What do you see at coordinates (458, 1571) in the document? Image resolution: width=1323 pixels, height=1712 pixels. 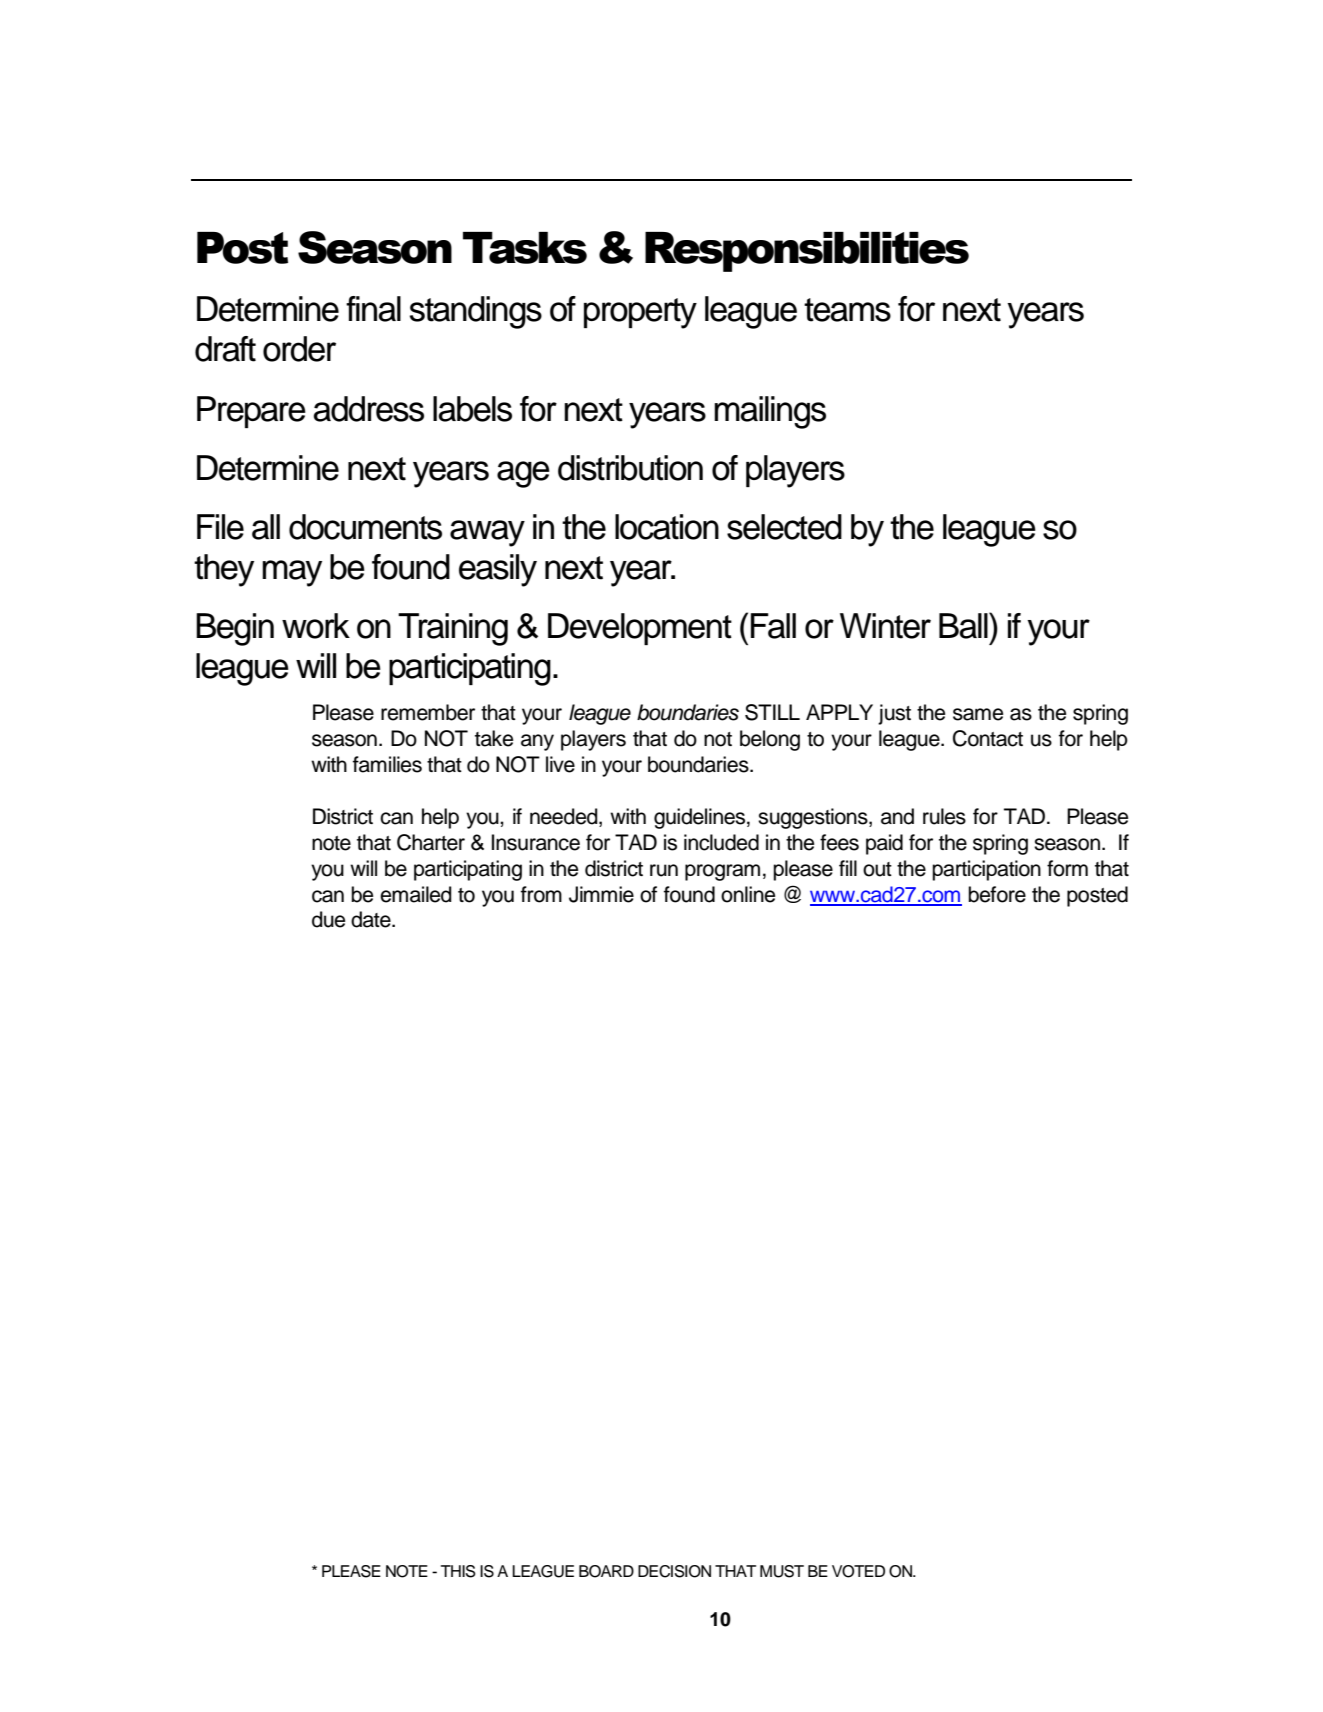 I see `THIS` at bounding box center [458, 1571].
